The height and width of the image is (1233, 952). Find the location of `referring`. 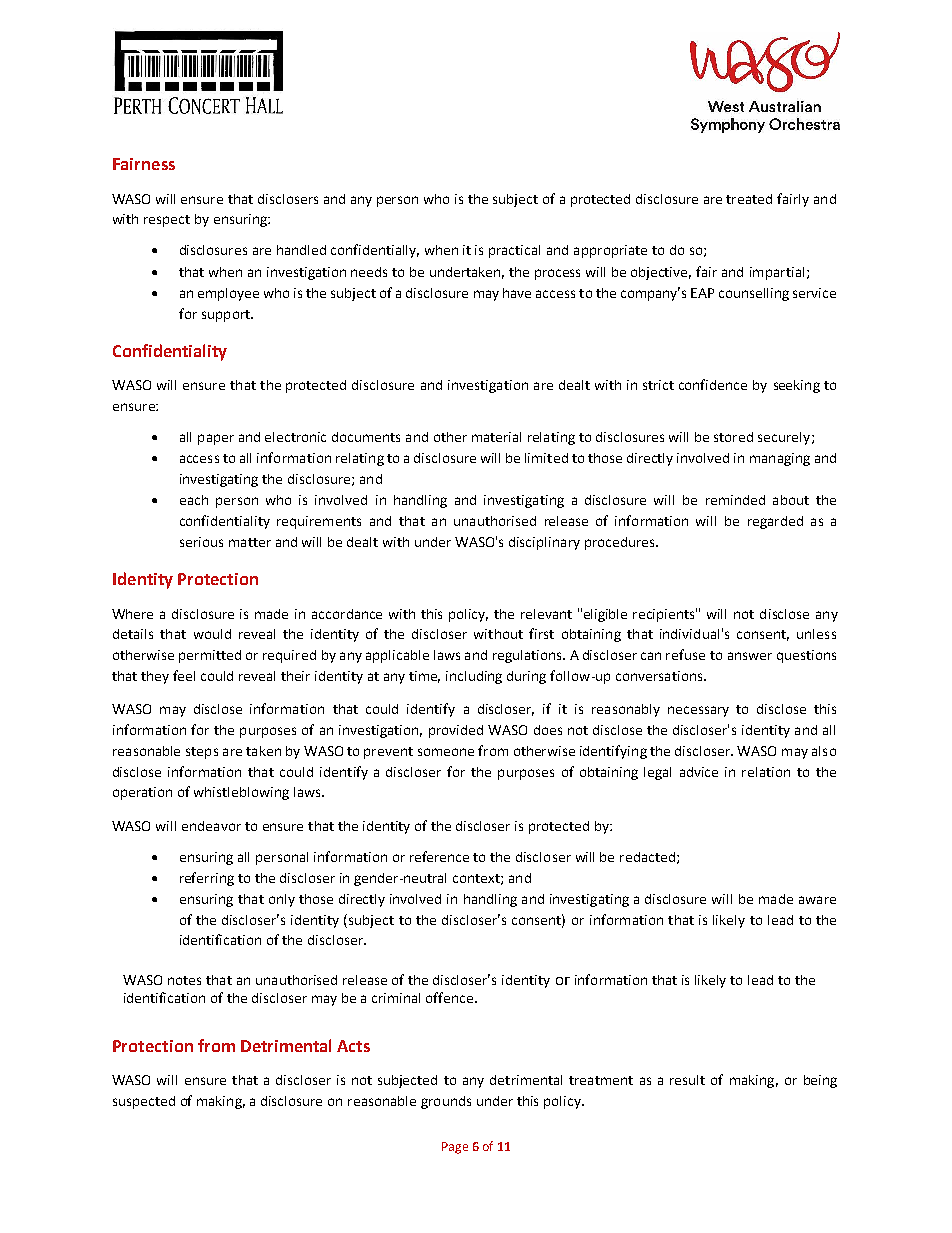

referring is located at coordinates (207, 879).
